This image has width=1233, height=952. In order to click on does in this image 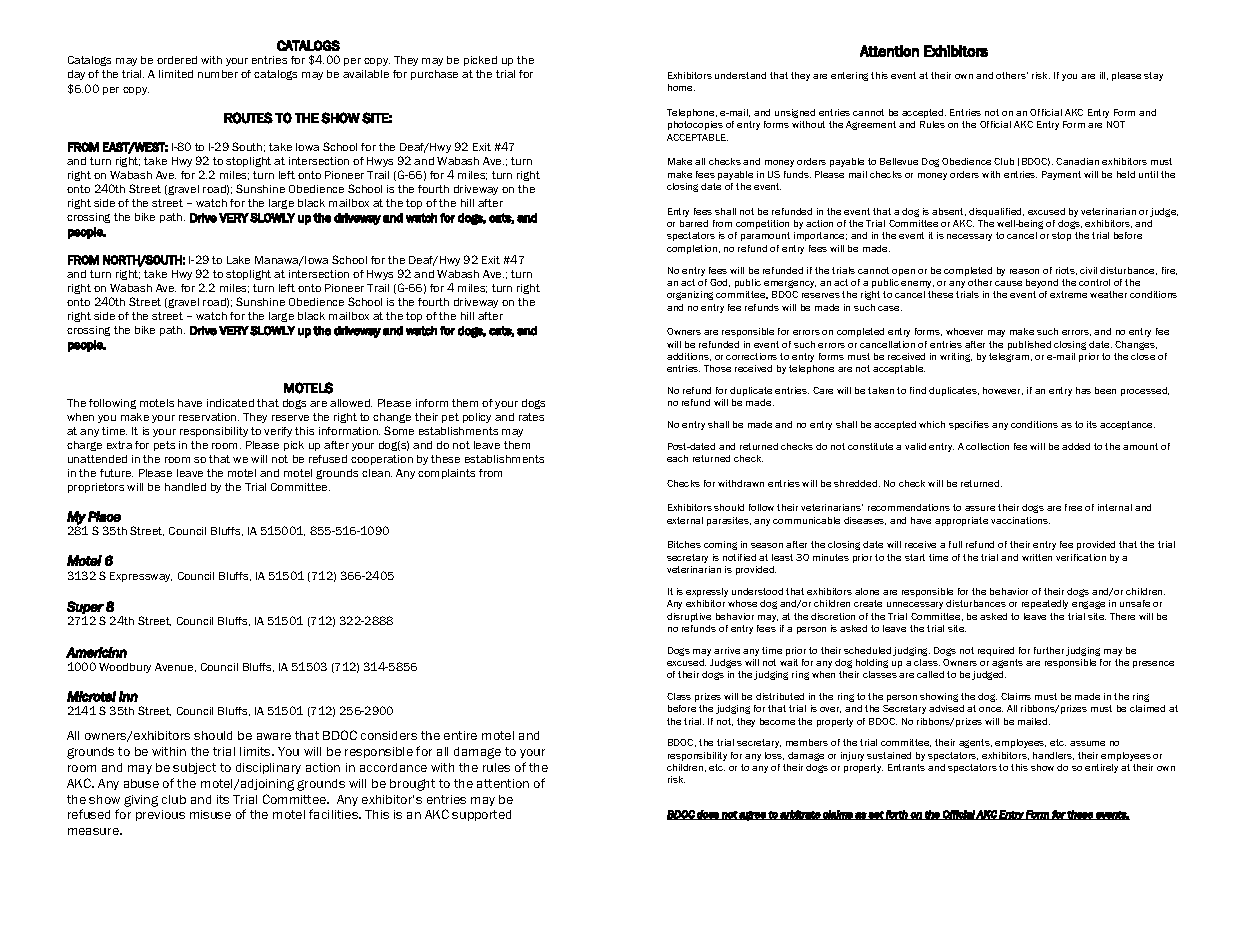, I will do `click(708, 815)`.
